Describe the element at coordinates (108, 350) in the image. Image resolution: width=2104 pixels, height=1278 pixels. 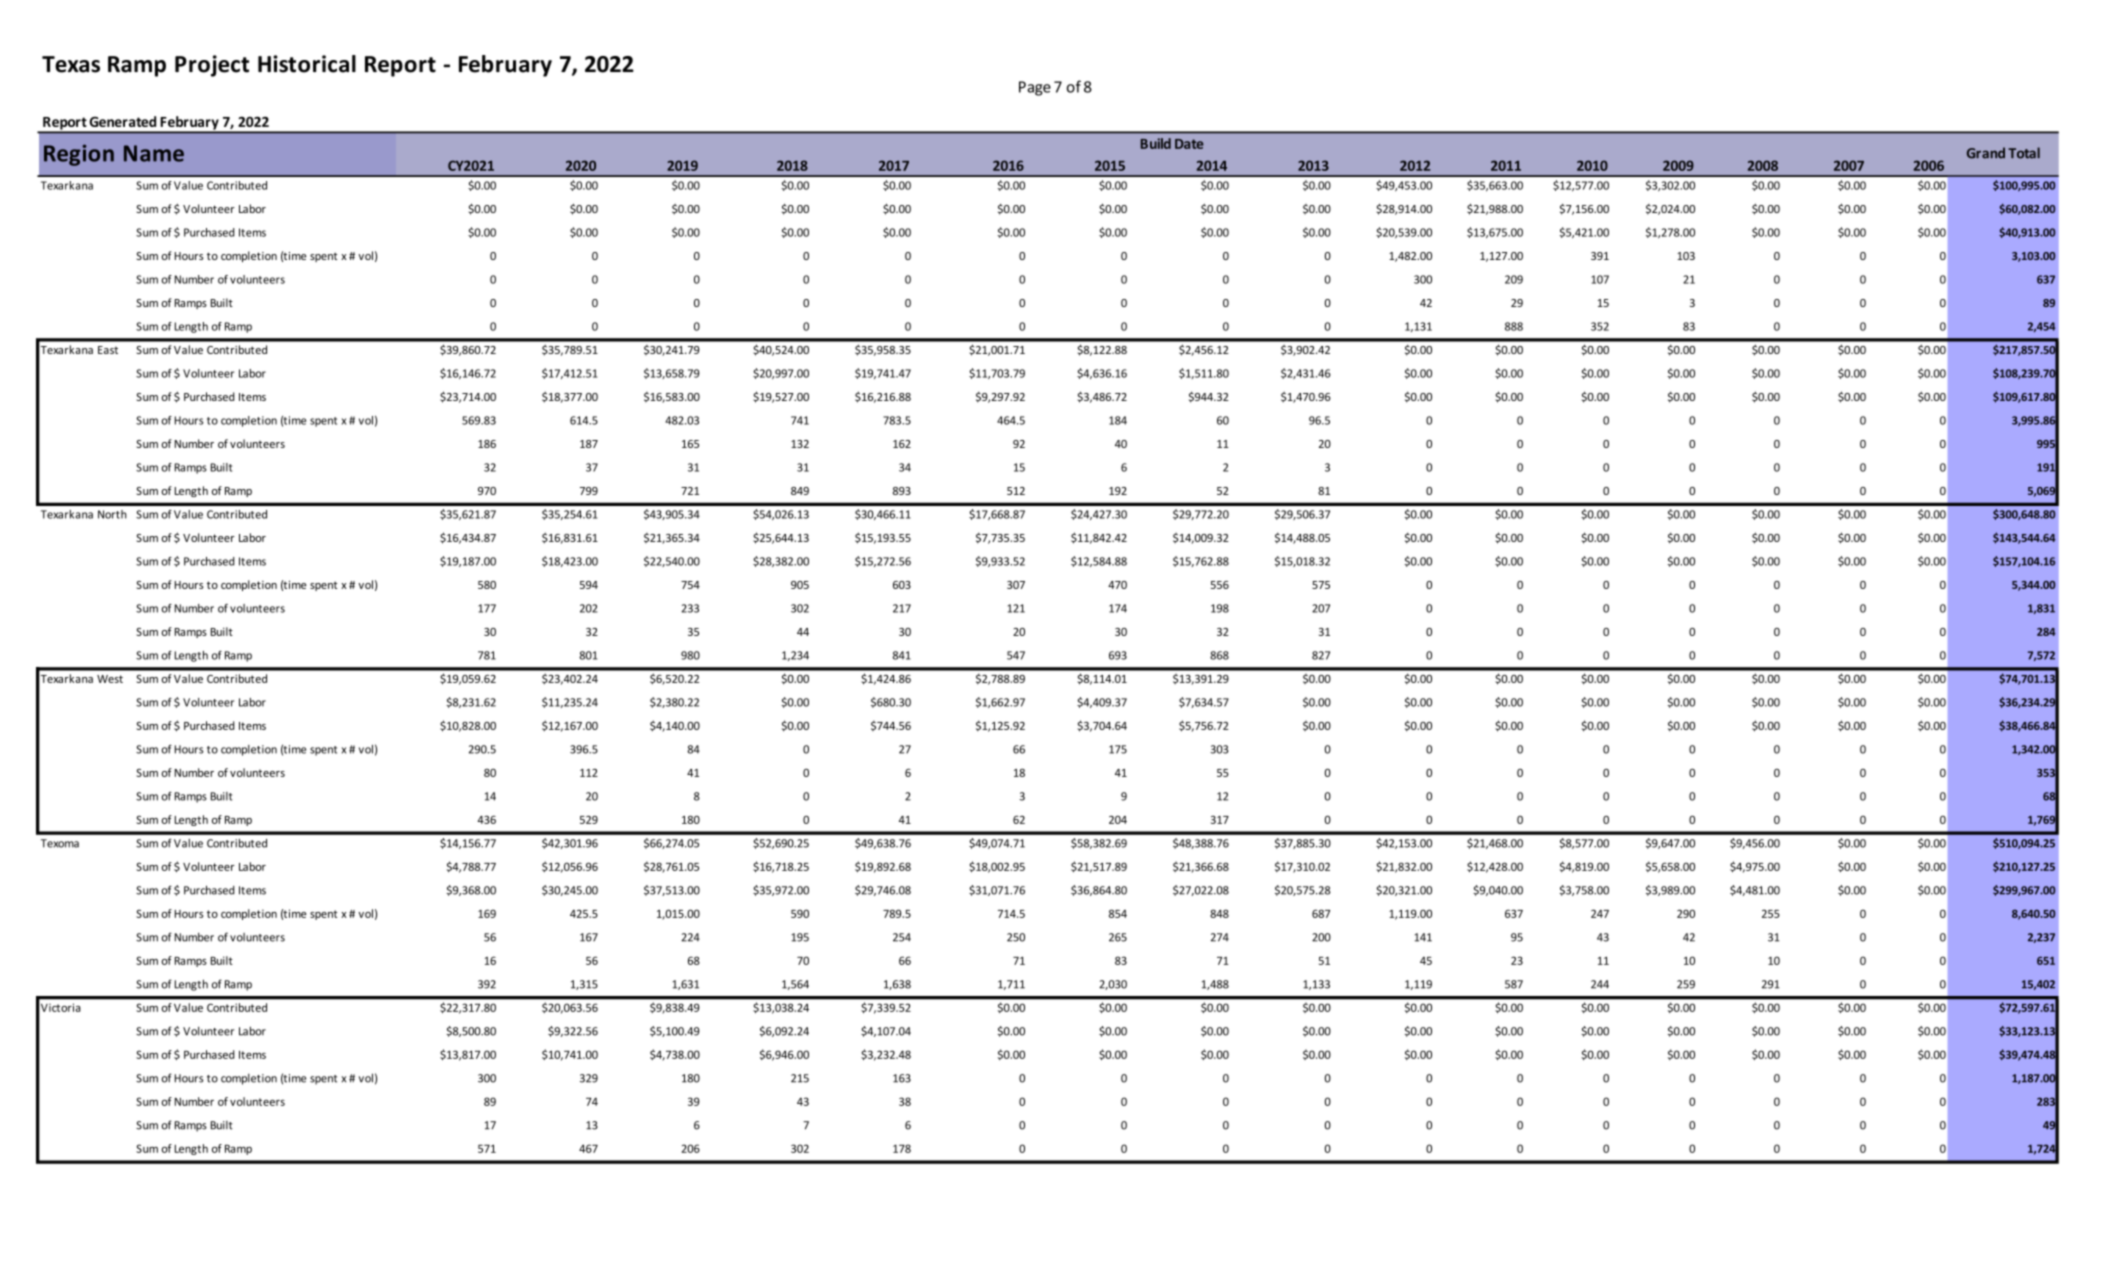
I see `East` at that location.
